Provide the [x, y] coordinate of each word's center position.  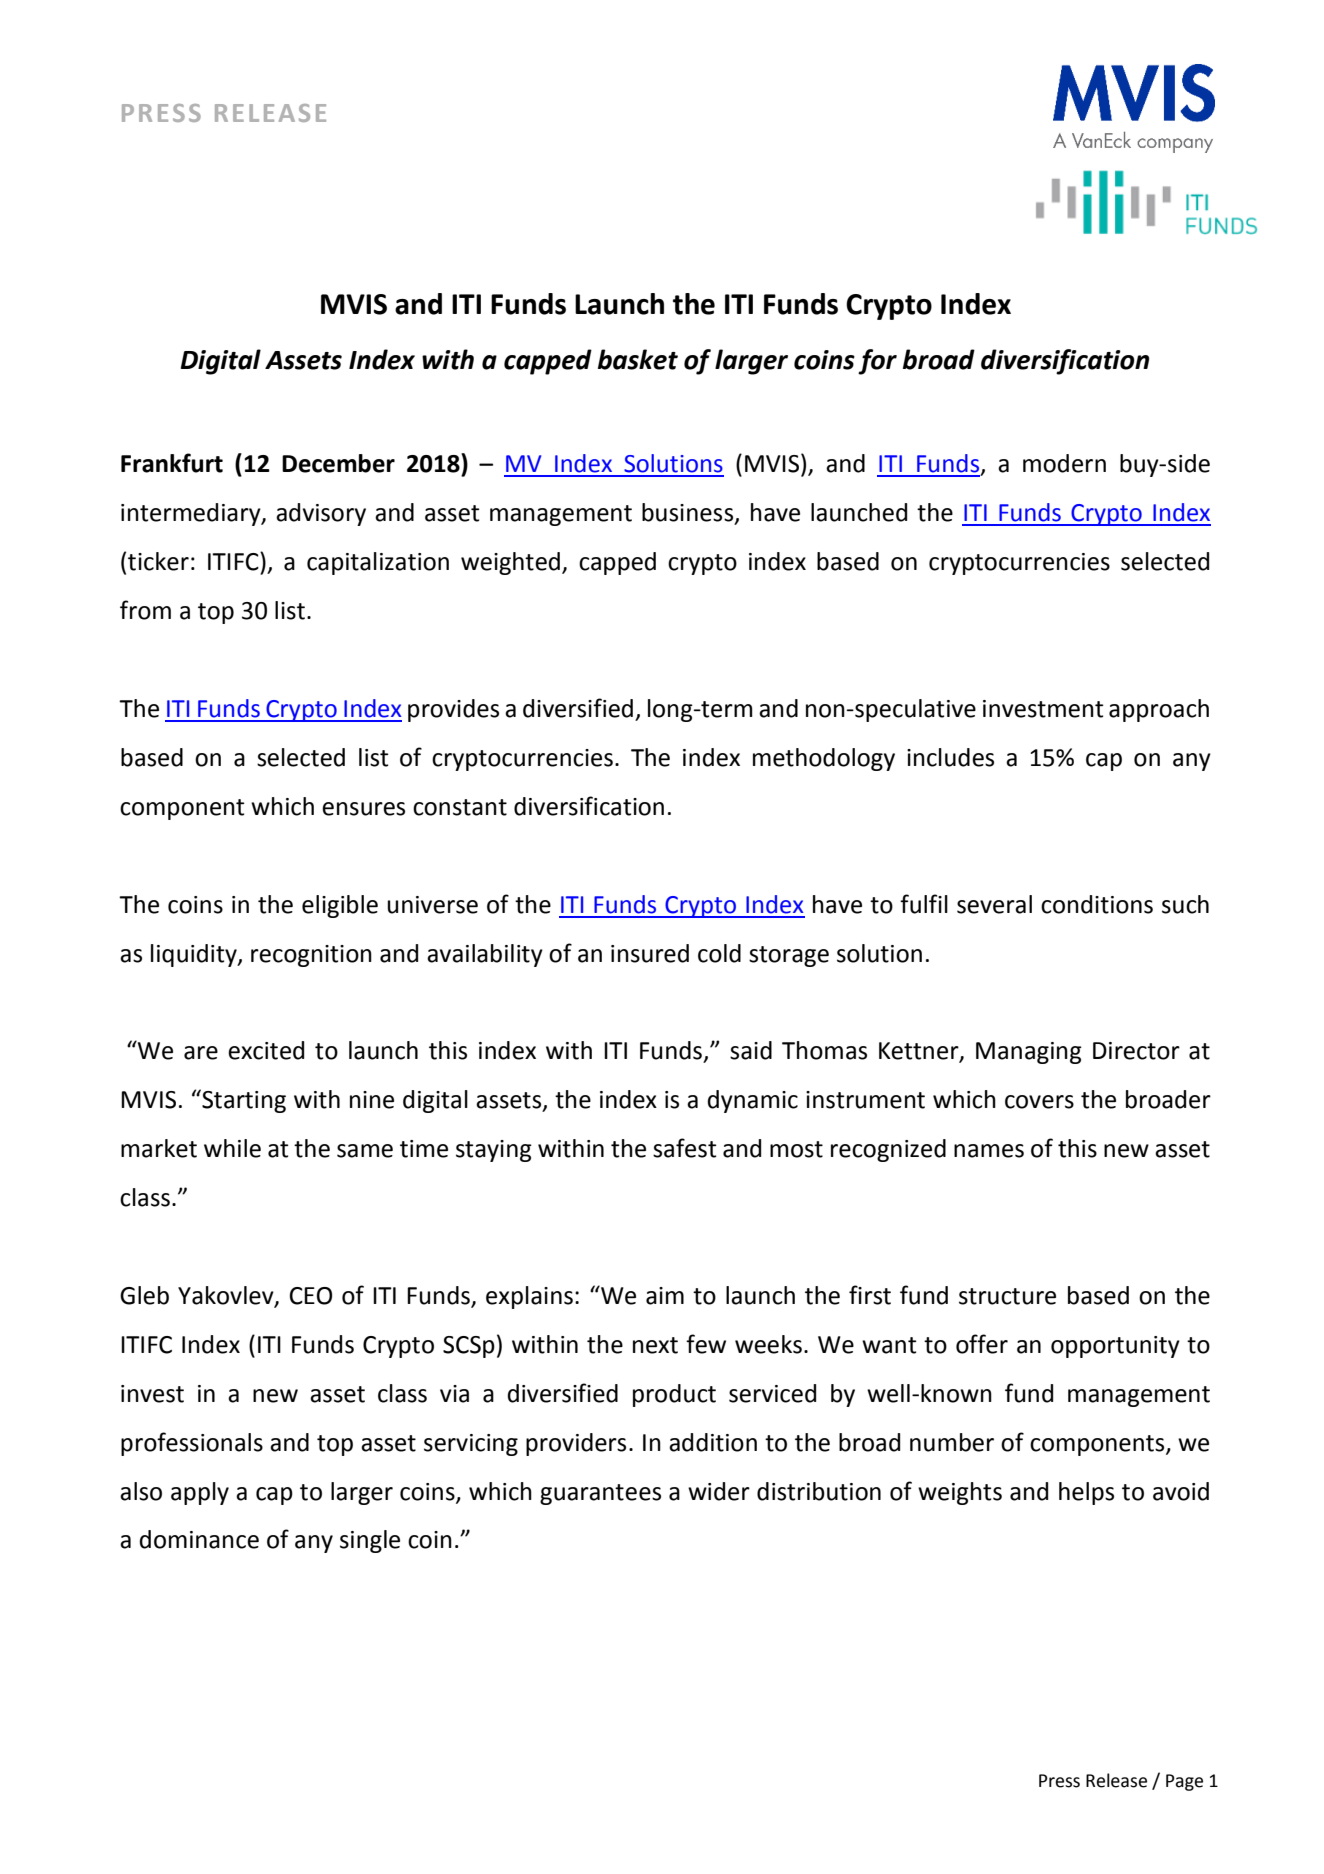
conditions [1097, 904]
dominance [199, 1539]
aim [665, 1296]
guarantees [600, 1494]
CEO [311, 1296]
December [338, 463]
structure [1007, 1296]
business [689, 513]
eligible [340, 906]
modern [1064, 463]
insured [650, 953]
